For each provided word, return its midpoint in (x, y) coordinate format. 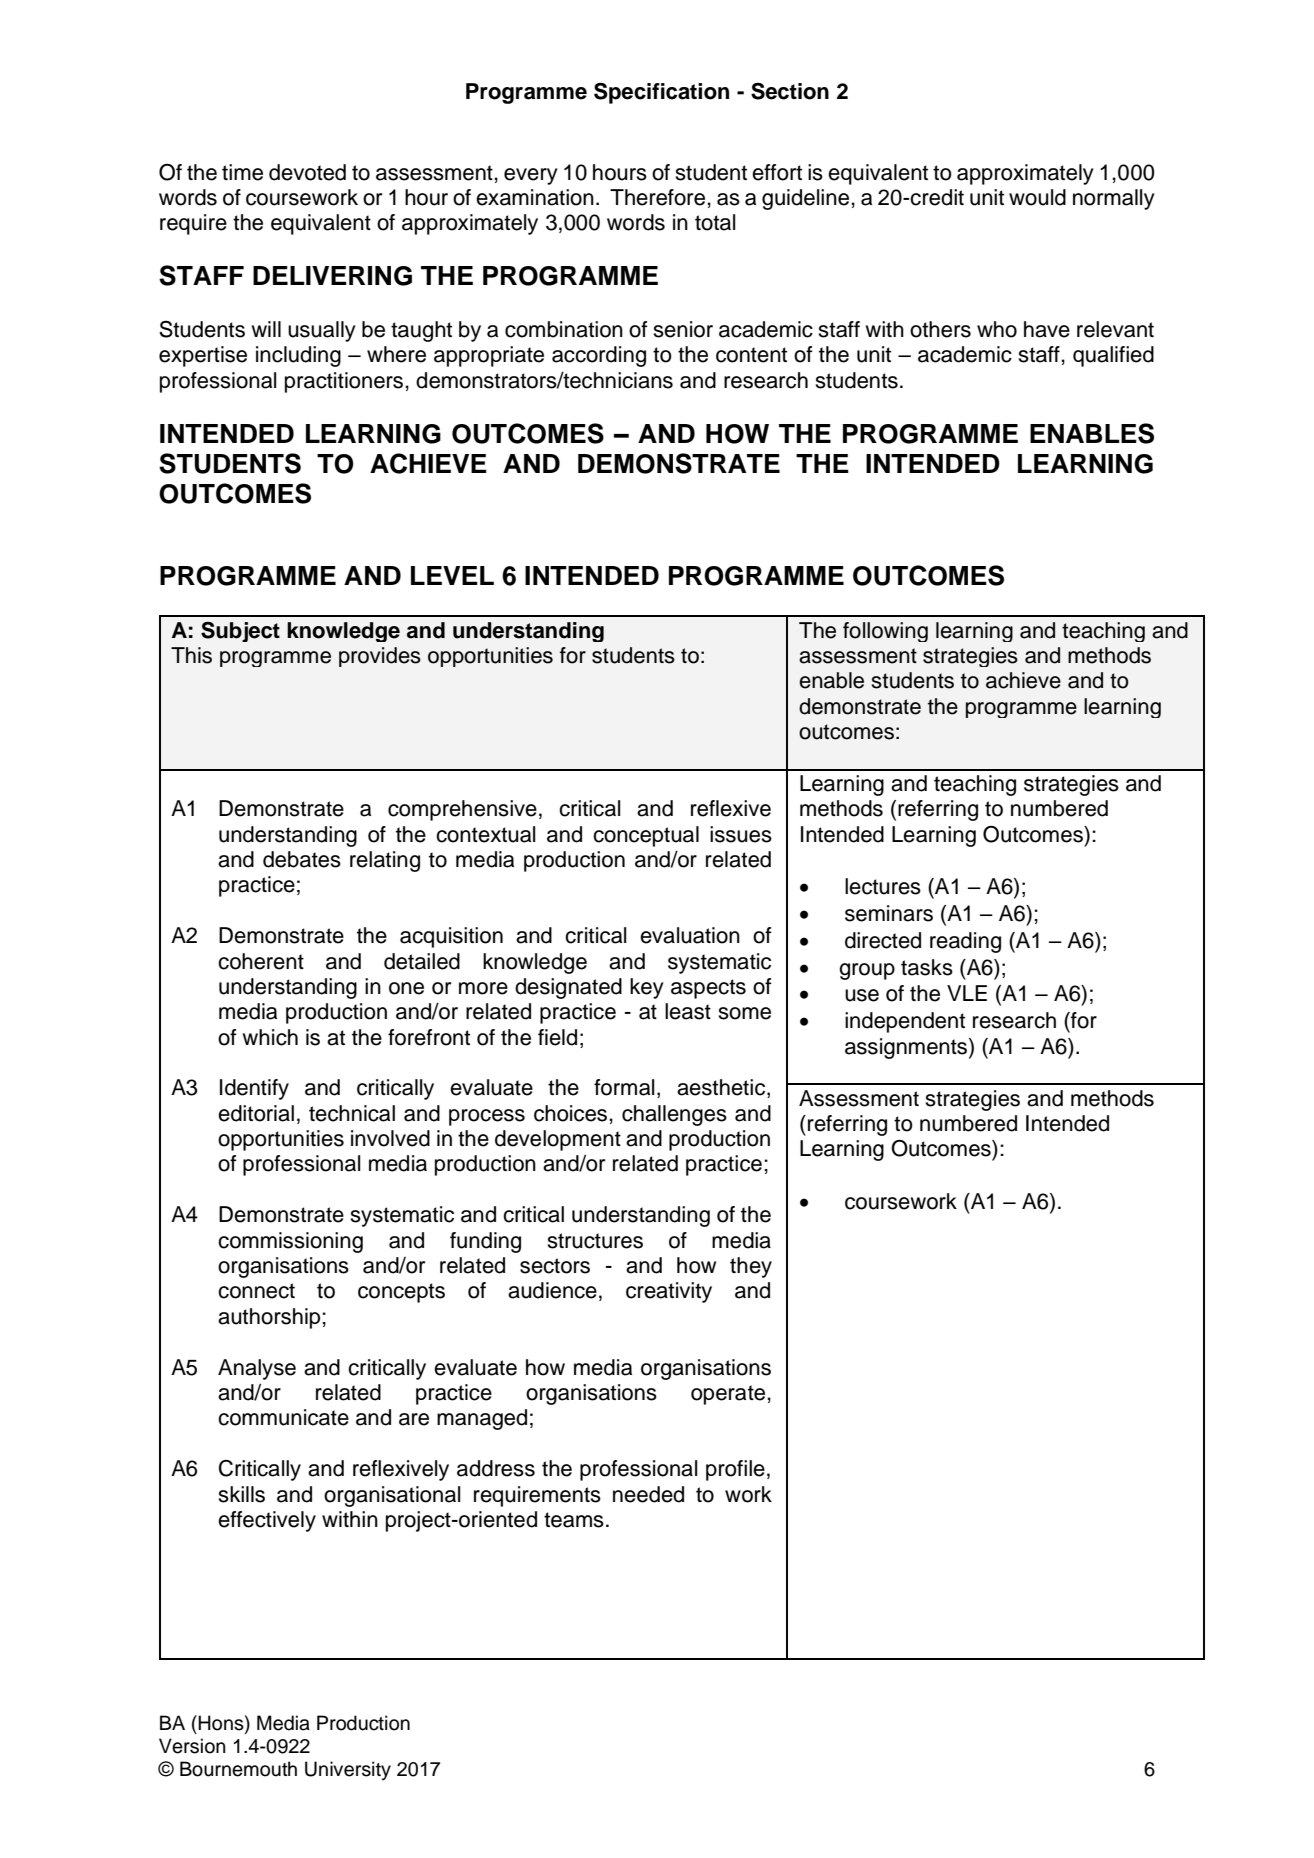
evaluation (690, 935)
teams (574, 1520)
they (751, 1267)
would (1037, 197)
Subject (240, 632)
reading (965, 942)
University (348, 1770)
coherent (261, 961)
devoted (307, 172)
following (885, 632)
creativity (669, 1292)
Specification (661, 93)
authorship (269, 1318)
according (599, 356)
